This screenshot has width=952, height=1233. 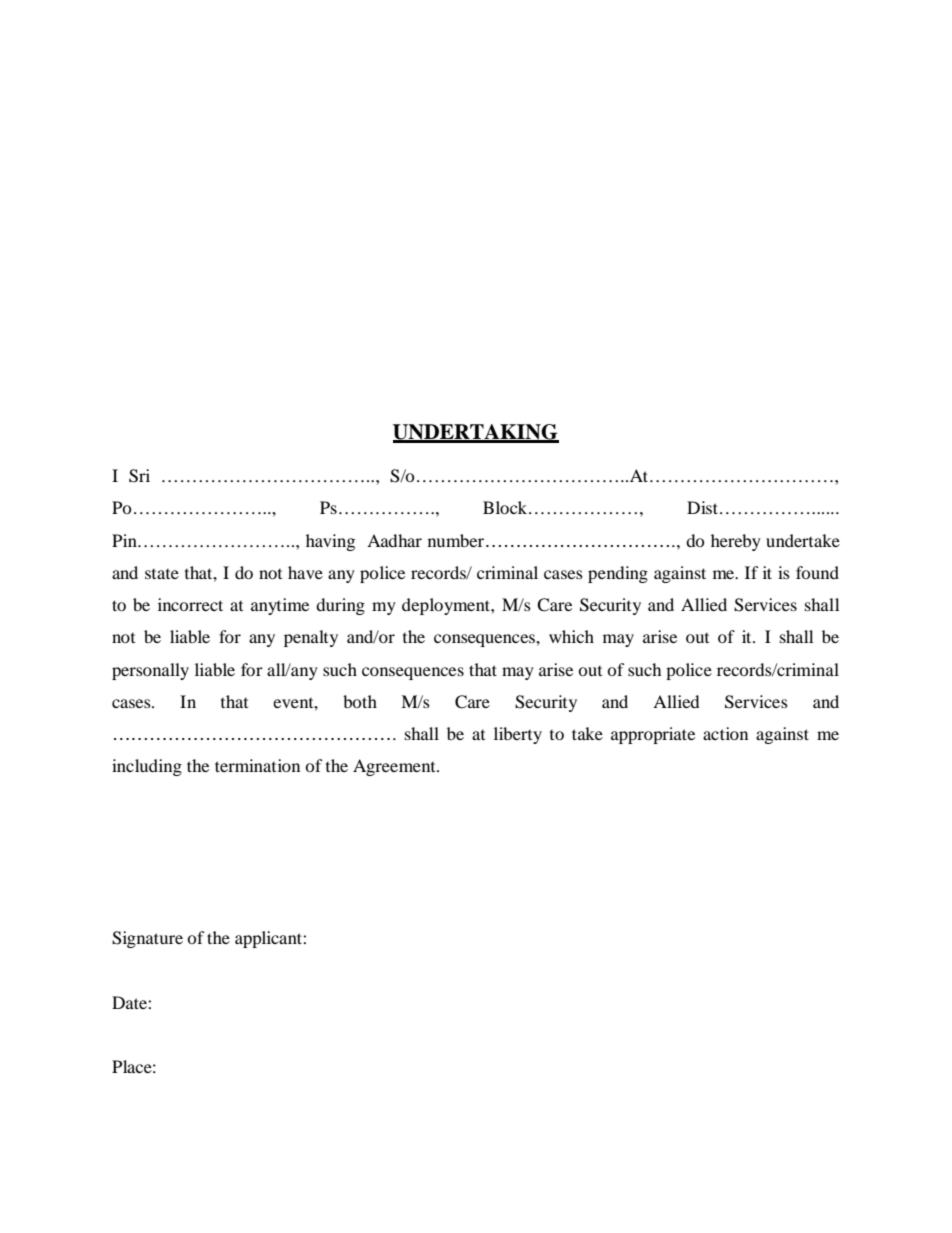 What do you see at coordinates (269, 939) in the screenshot?
I see `applicant` at bounding box center [269, 939].
